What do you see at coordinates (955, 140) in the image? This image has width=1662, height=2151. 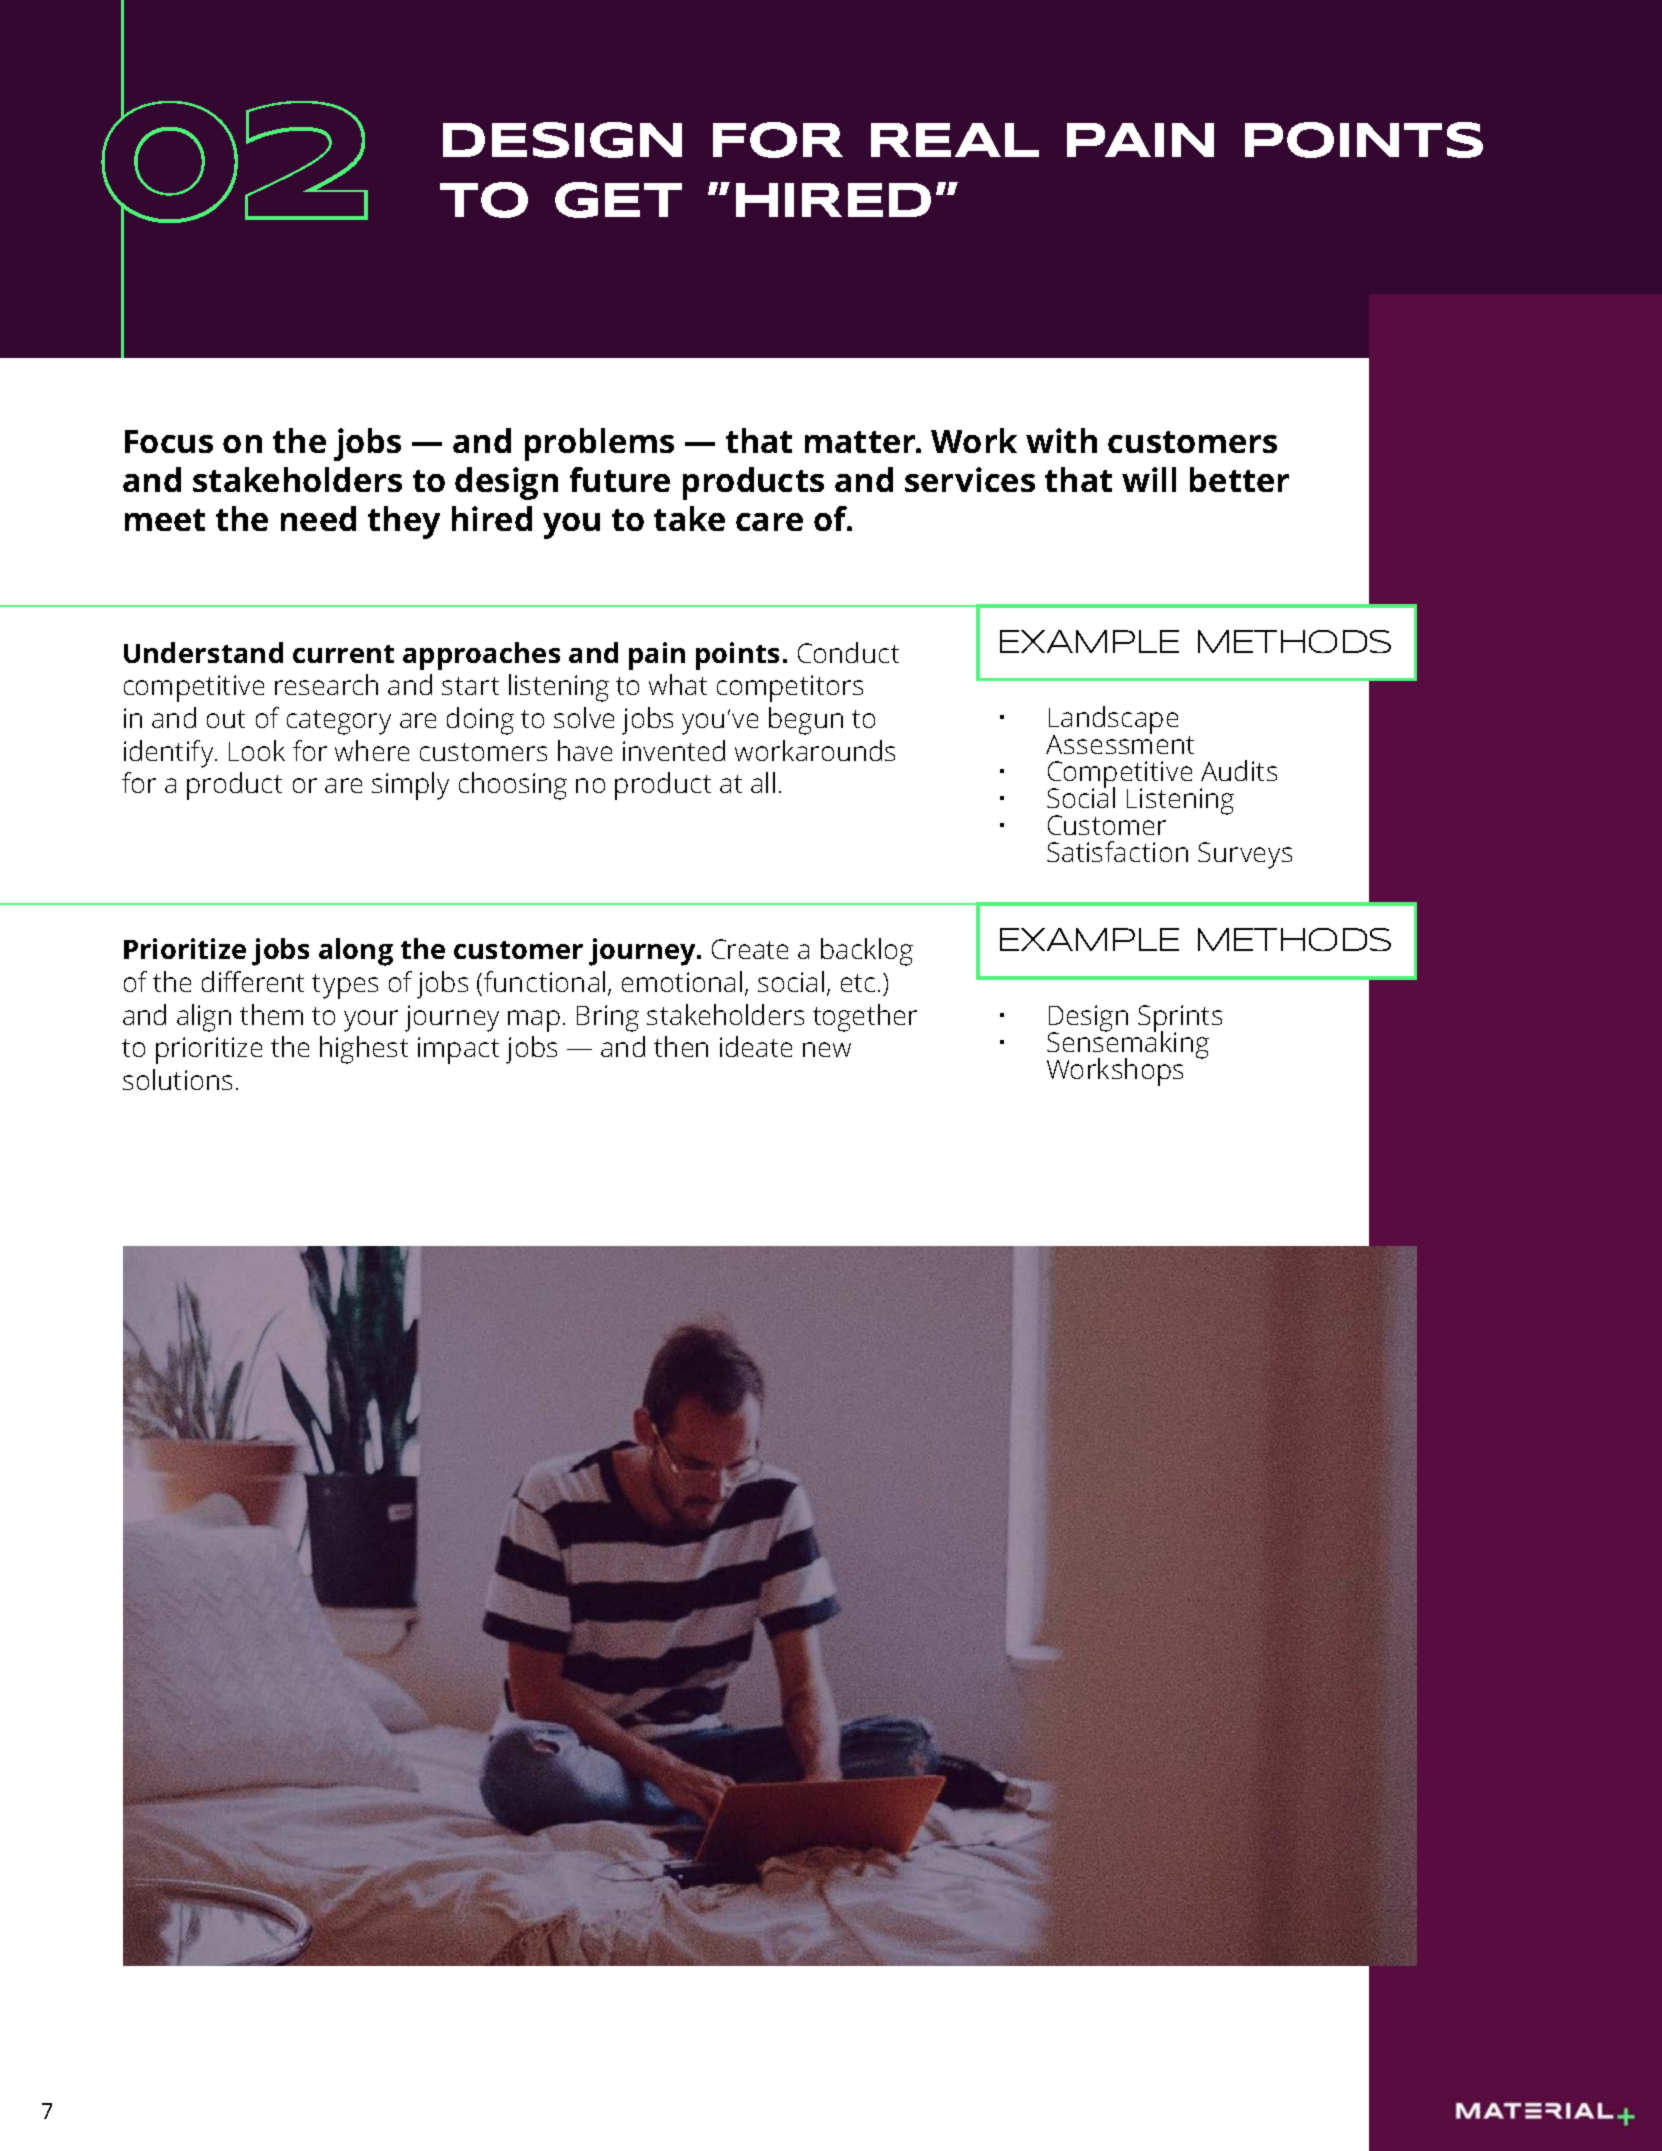 I see `real` at bounding box center [955, 140].
